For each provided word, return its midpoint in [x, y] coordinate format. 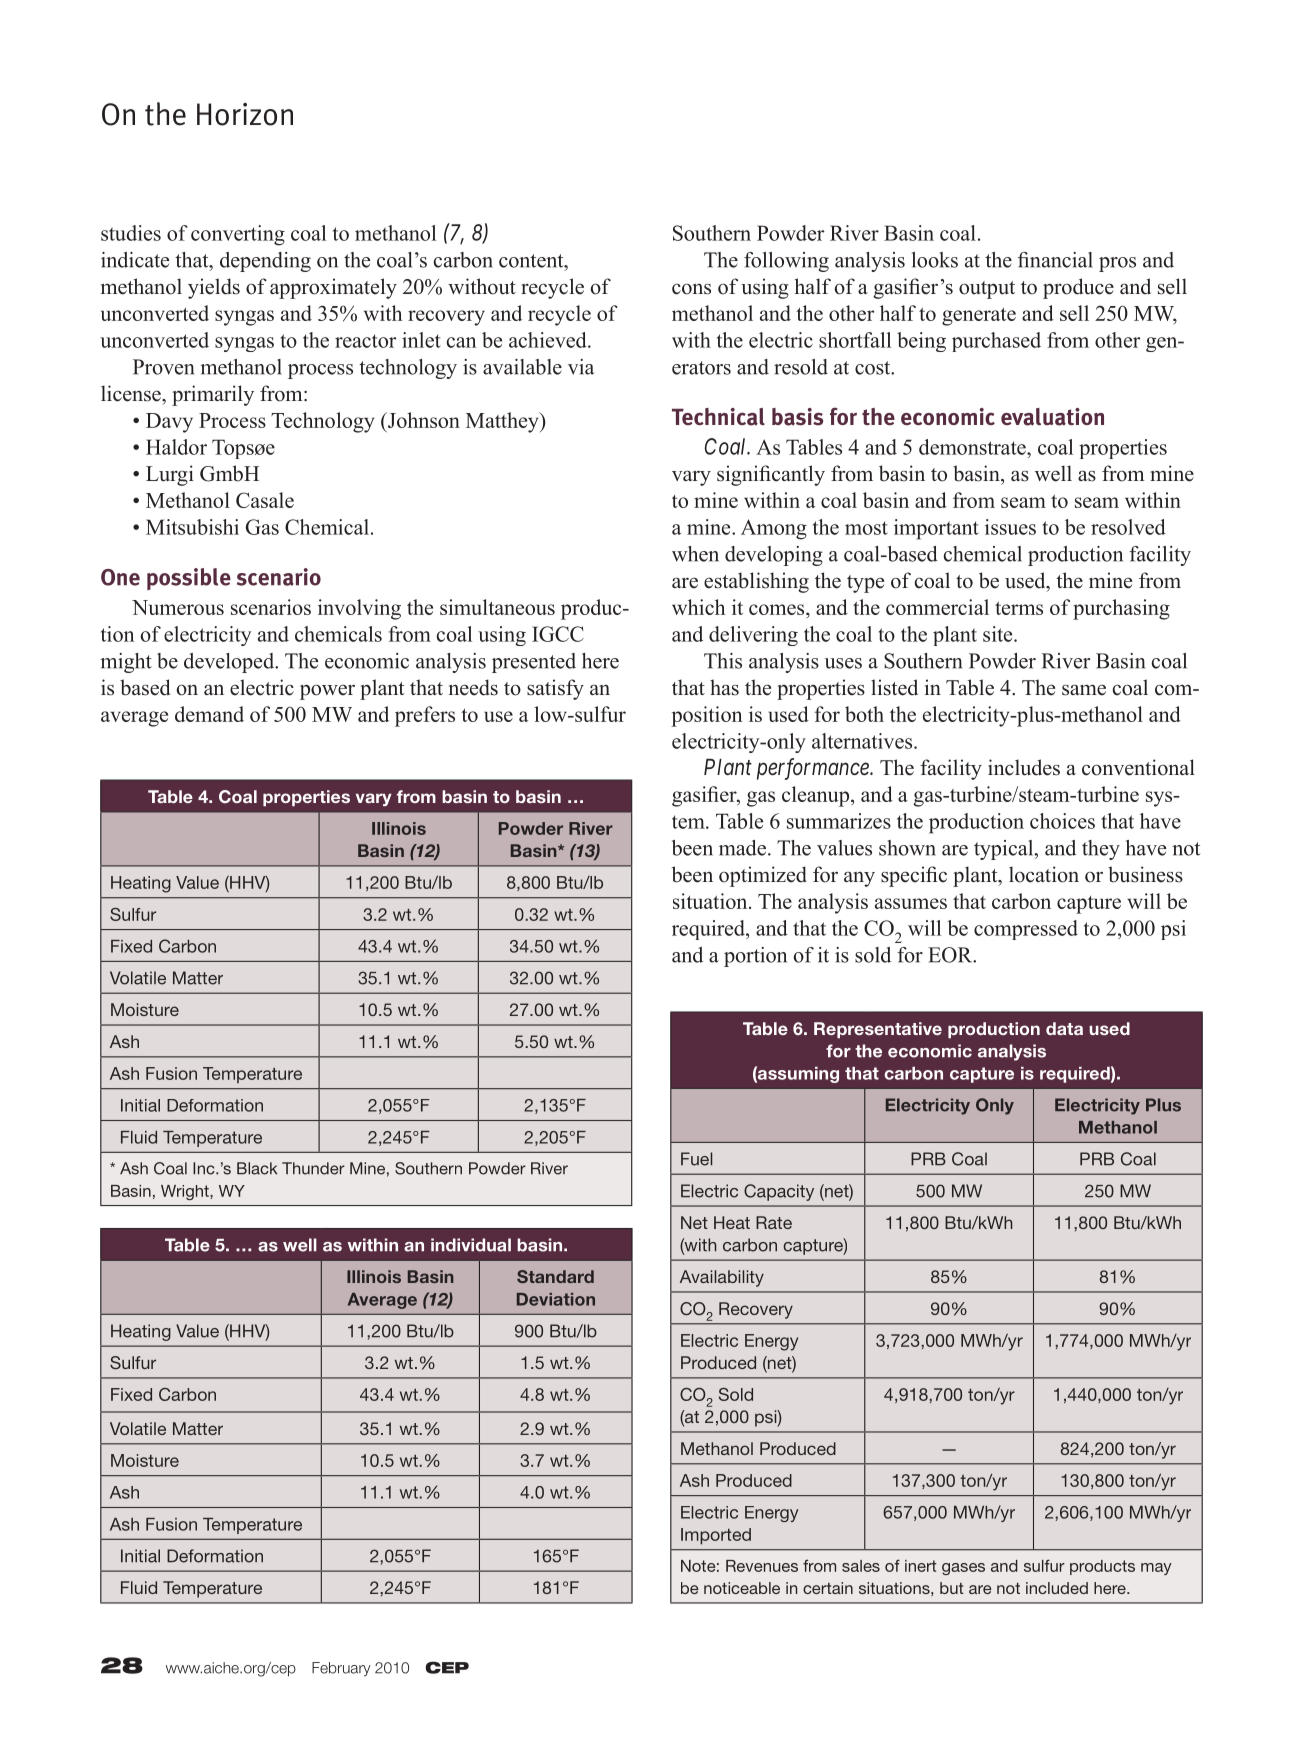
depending [265, 262]
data [1064, 1028]
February [341, 1669]
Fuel [696, 1159]
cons [691, 289]
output [987, 290]
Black [257, 1168]
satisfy [555, 689]
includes [1024, 767]
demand [209, 714]
